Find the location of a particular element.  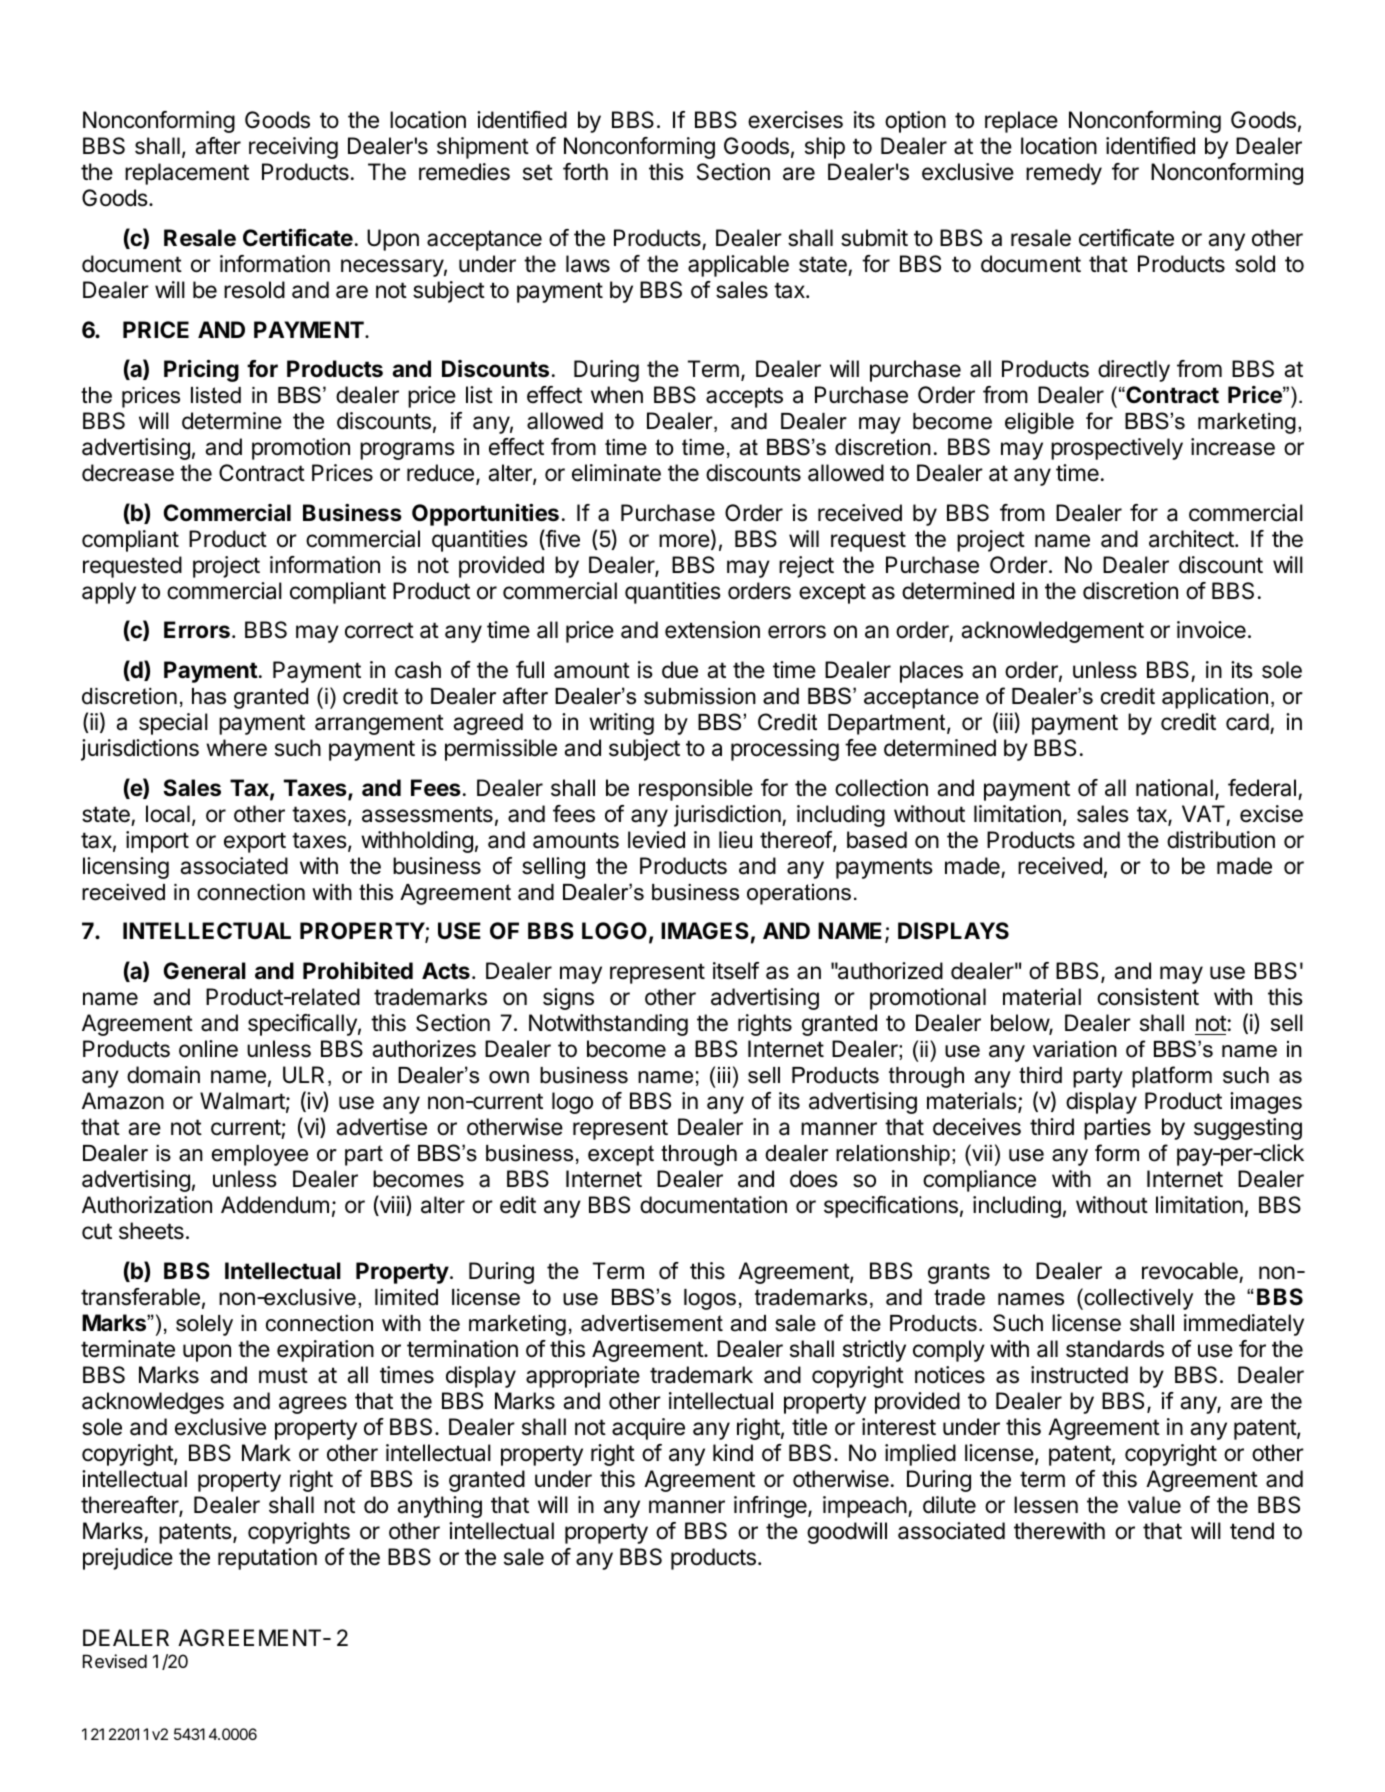

more is located at coordinates (684, 541).
